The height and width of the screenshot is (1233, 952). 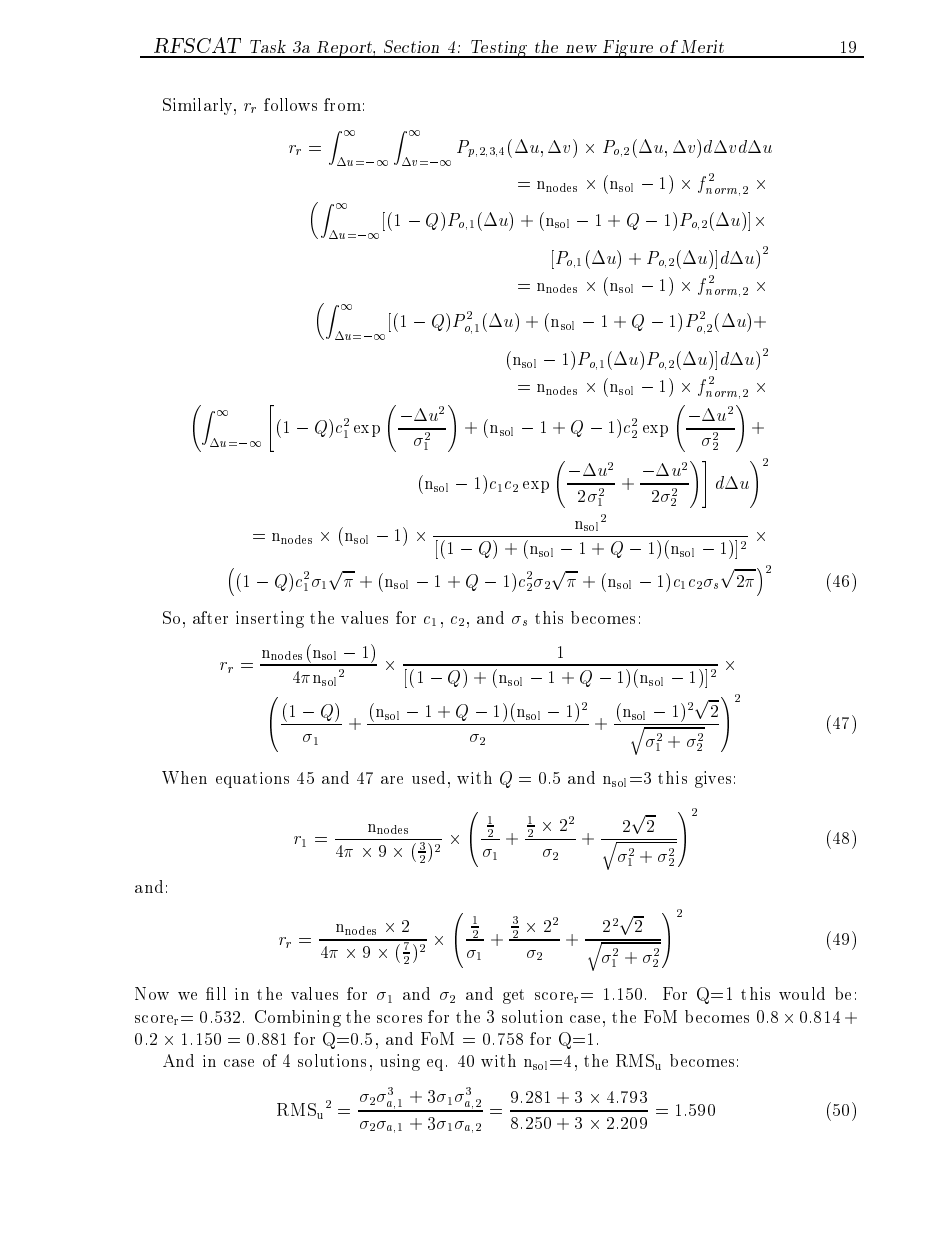 I want to click on after, so click(x=210, y=617).
